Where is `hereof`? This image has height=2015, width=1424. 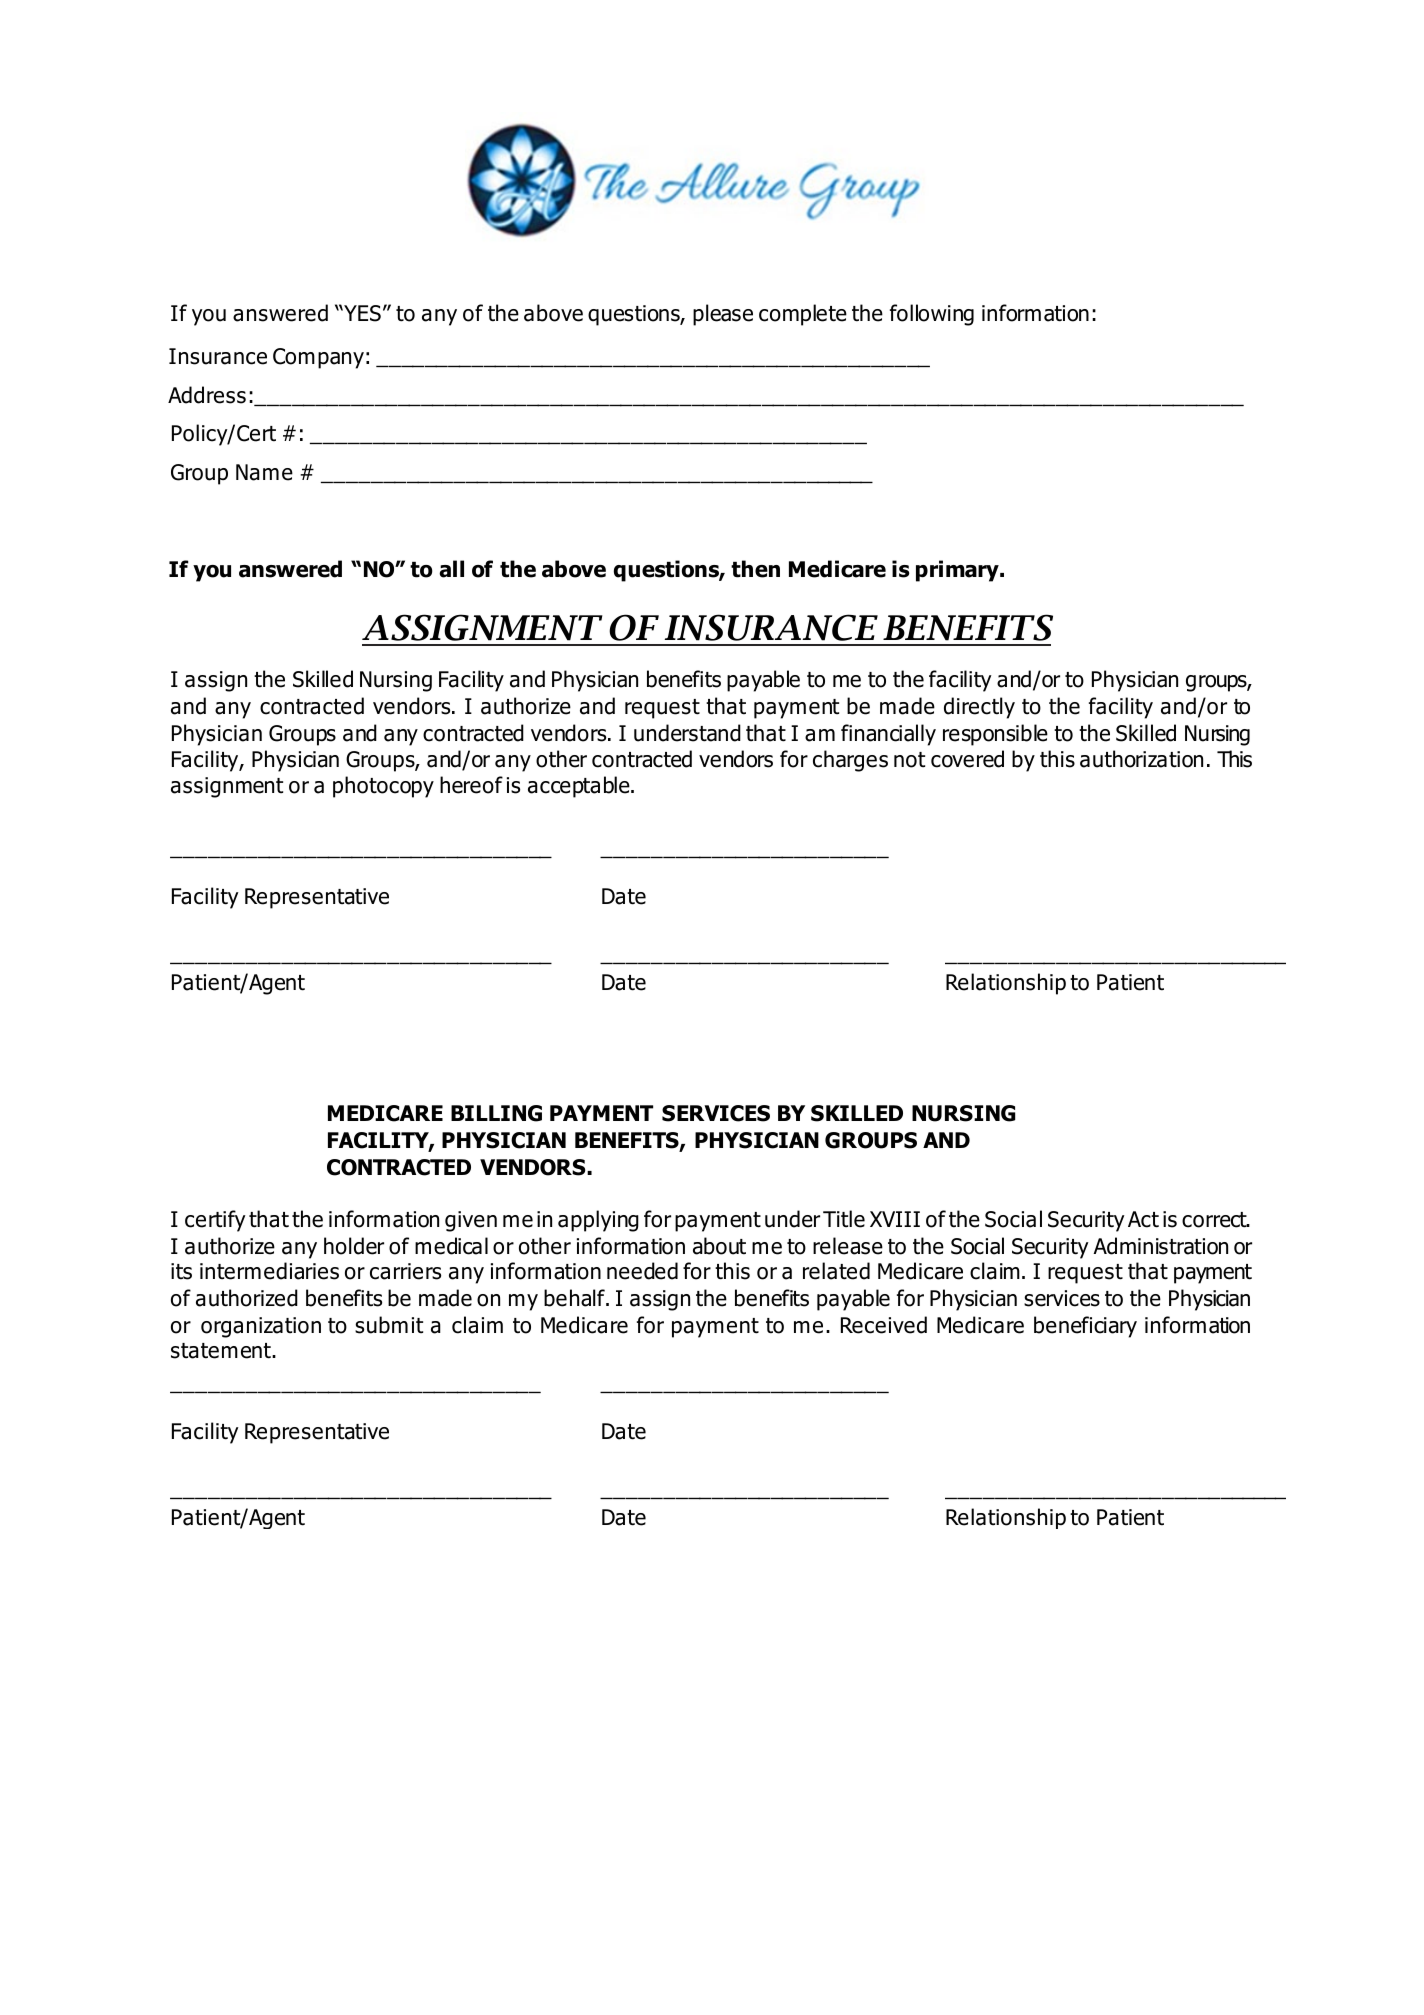 hereof is located at coordinates (471, 785).
